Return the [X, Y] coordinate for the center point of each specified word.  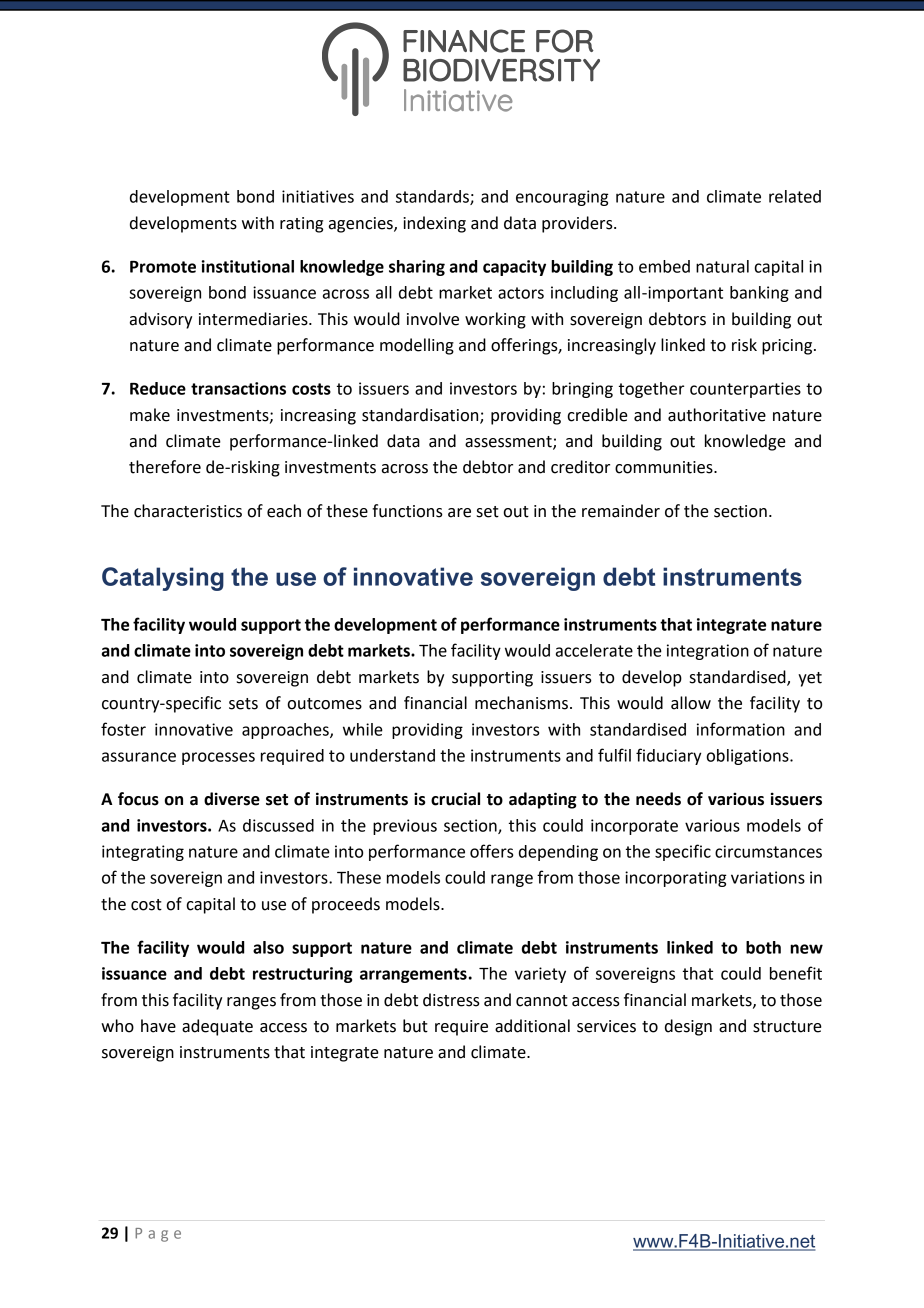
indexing [434, 224]
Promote [163, 267]
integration [708, 652]
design [688, 1027]
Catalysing [163, 579]
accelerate [594, 650]
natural [722, 266]
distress [451, 1000]
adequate [217, 1027]
